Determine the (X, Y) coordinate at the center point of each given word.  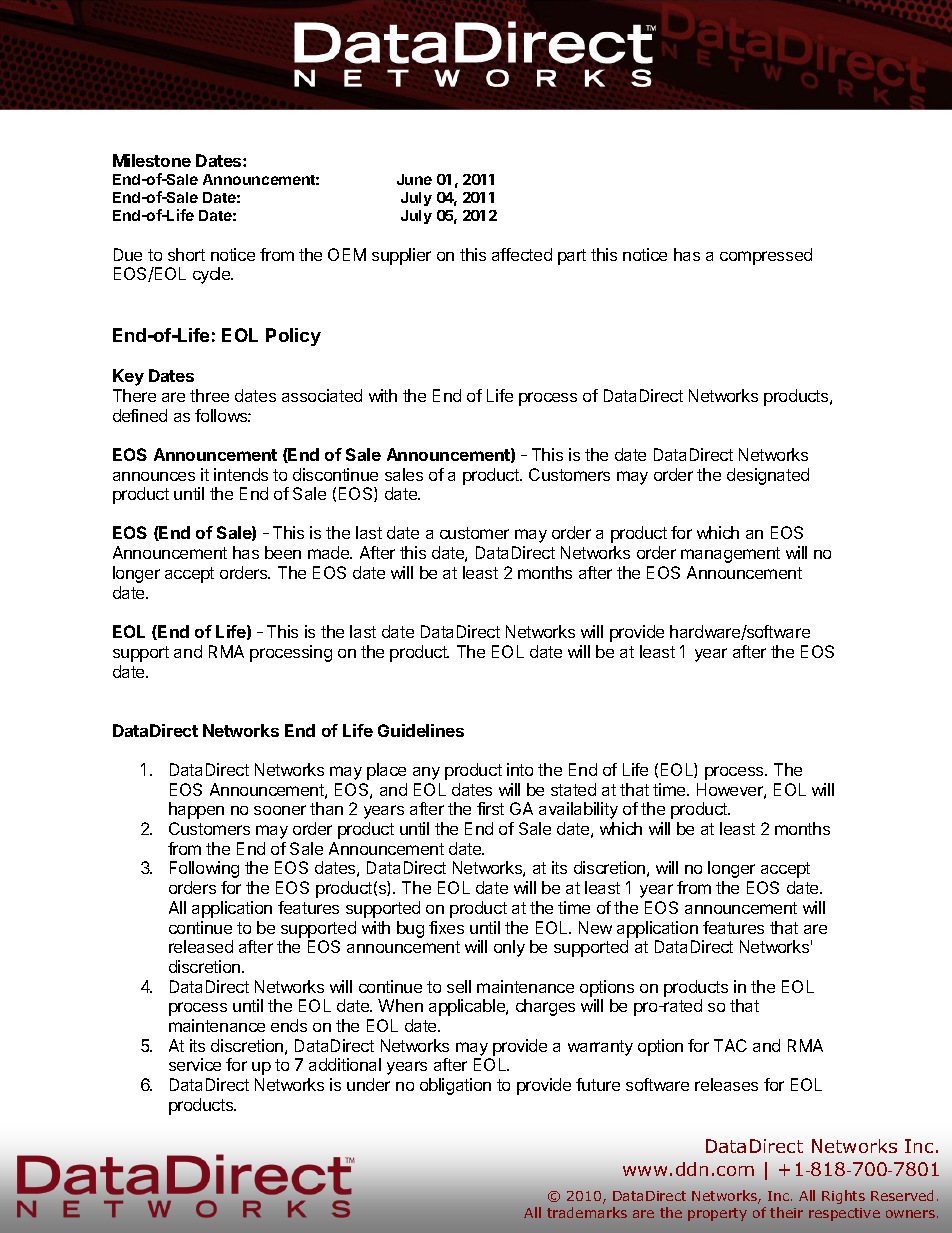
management (730, 555)
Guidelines (421, 730)
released (201, 946)
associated (322, 395)
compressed (766, 256)
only (509, 948)
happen (196, 810)
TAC (730, 1045)
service (195, 1064)
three (209, 395)
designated (768, 476)
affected (522, 254)
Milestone (152, 160)
